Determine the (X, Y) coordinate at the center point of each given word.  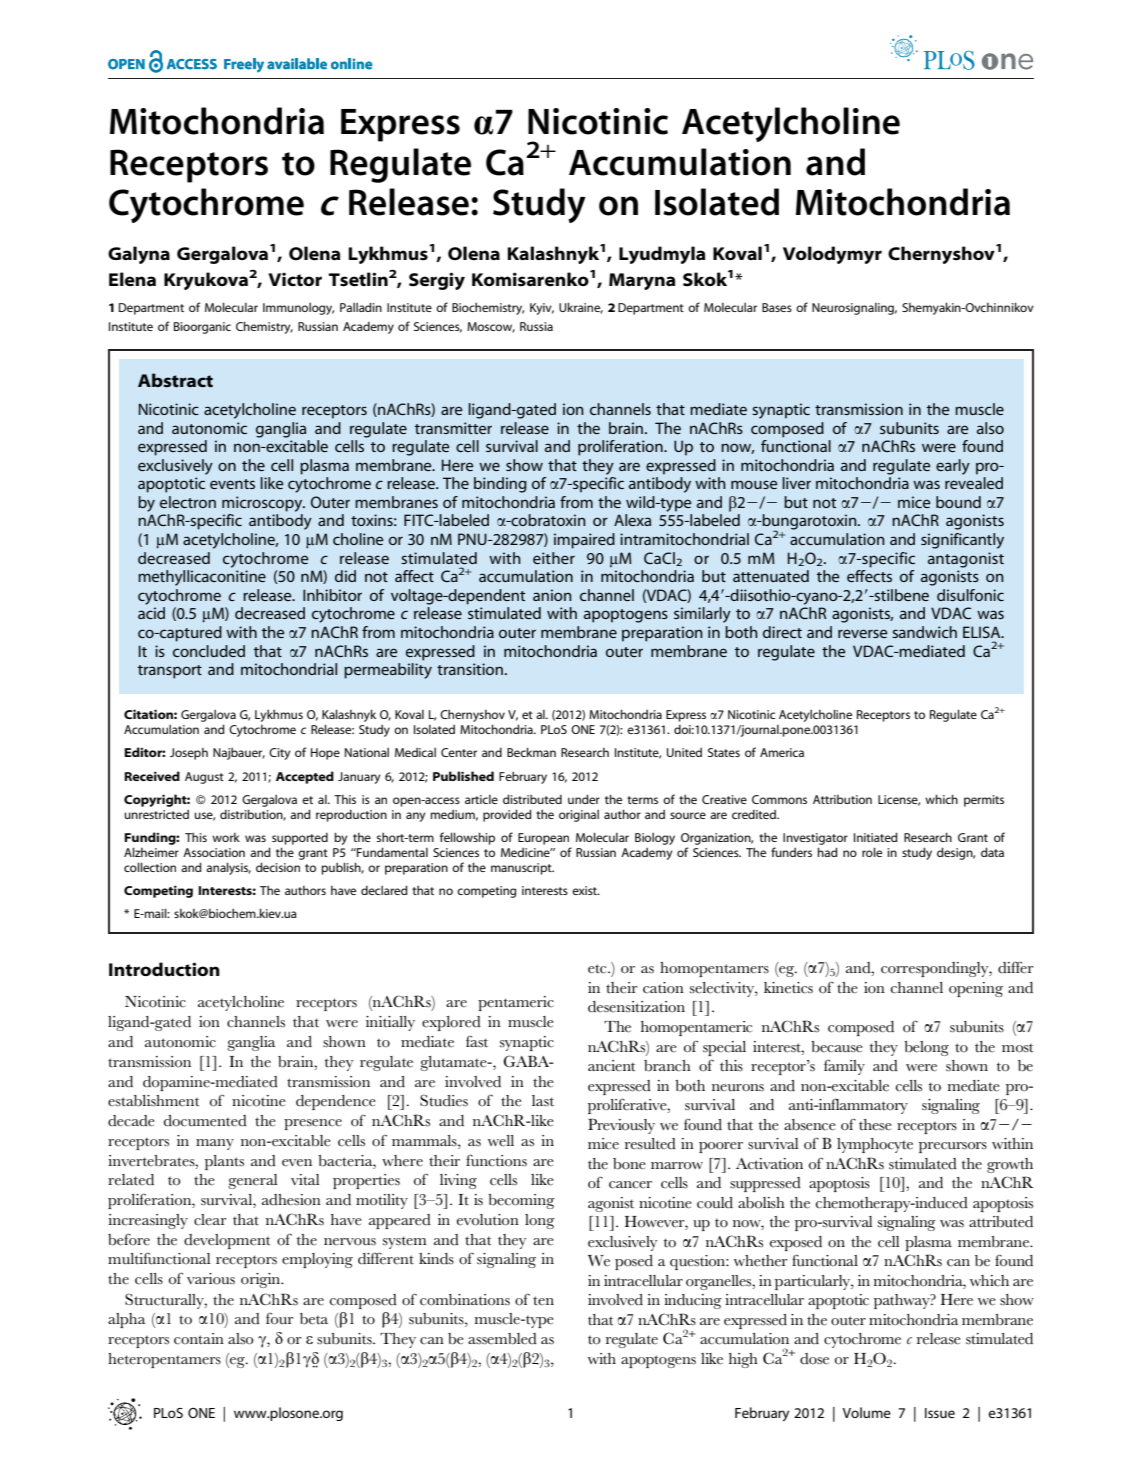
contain (199, 1339)
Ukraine (581, 308)
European (543, 839)
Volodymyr (832, 255)
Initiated (876, 837)
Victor (295, 280)
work (226, 837)
